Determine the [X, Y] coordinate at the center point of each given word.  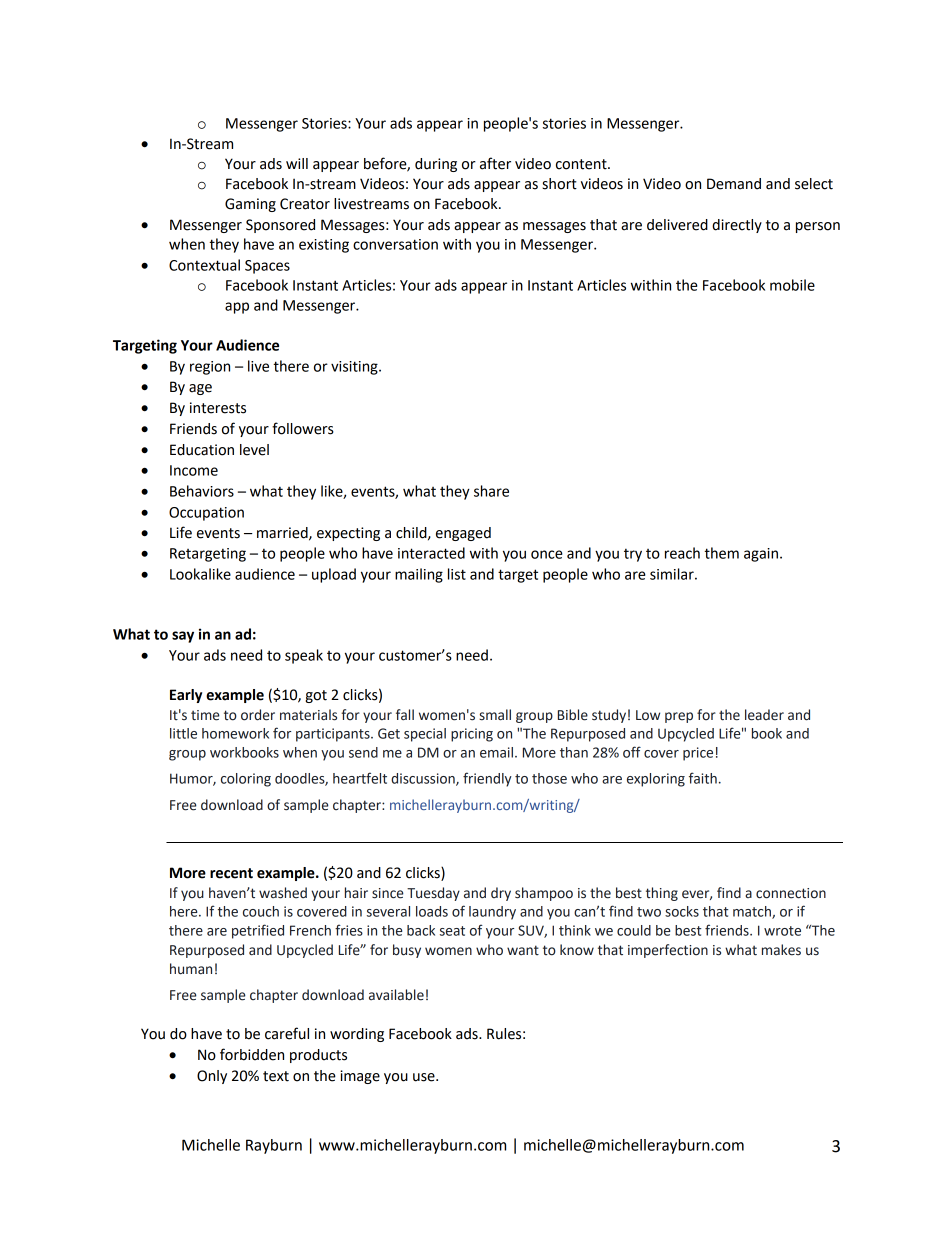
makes [781, 950]
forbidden [252, 1054]
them [721, 553]
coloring [246, 780]
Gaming [250, 205]
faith [703, 778]
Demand [734, 184]
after [495, 163]
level [254, 450]
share [491, 491]
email [496, 752]
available [396, 995]
